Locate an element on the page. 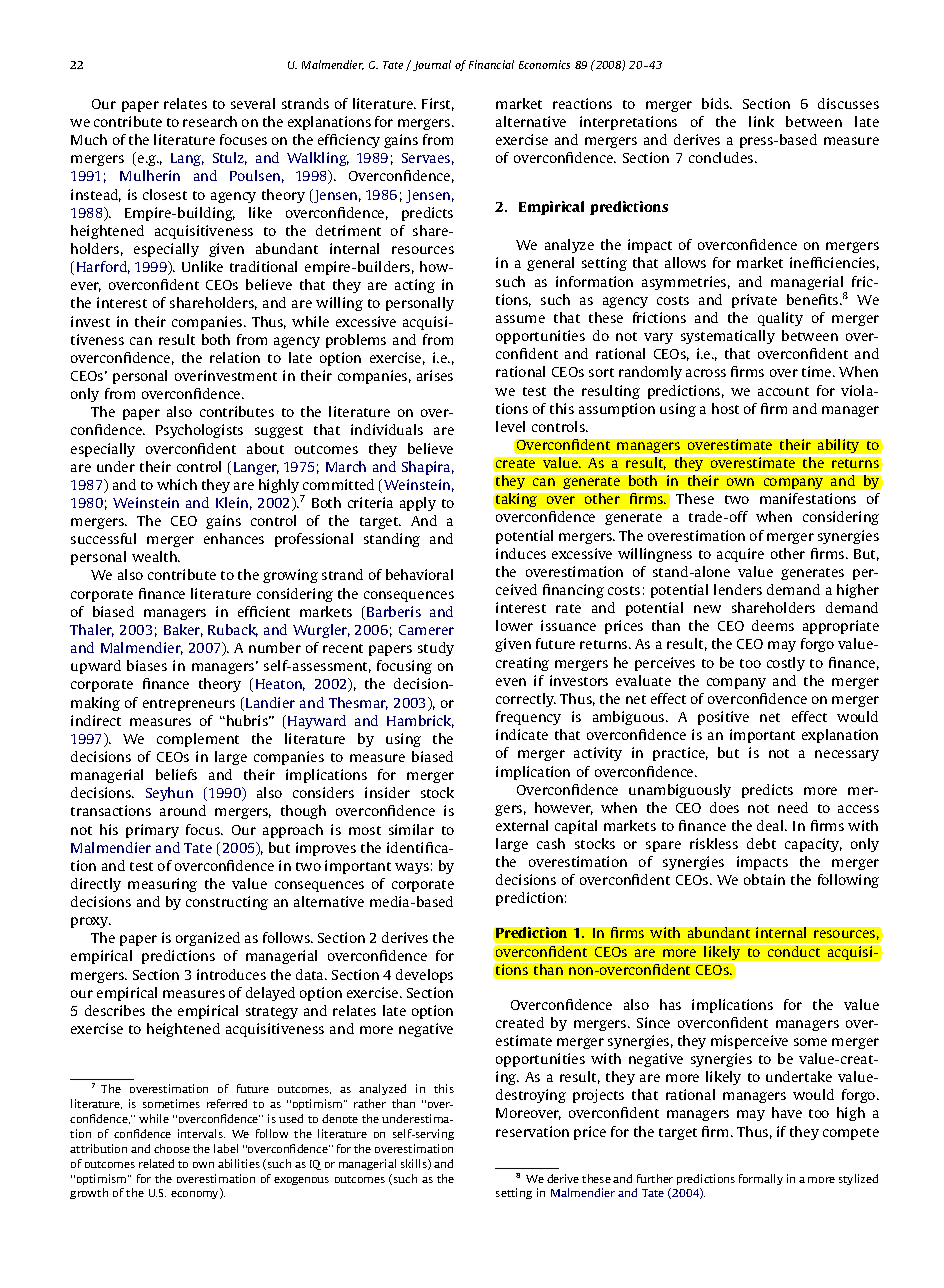 The width and height of the document is (944, 1288). research is located at coordinates (210, 121).
